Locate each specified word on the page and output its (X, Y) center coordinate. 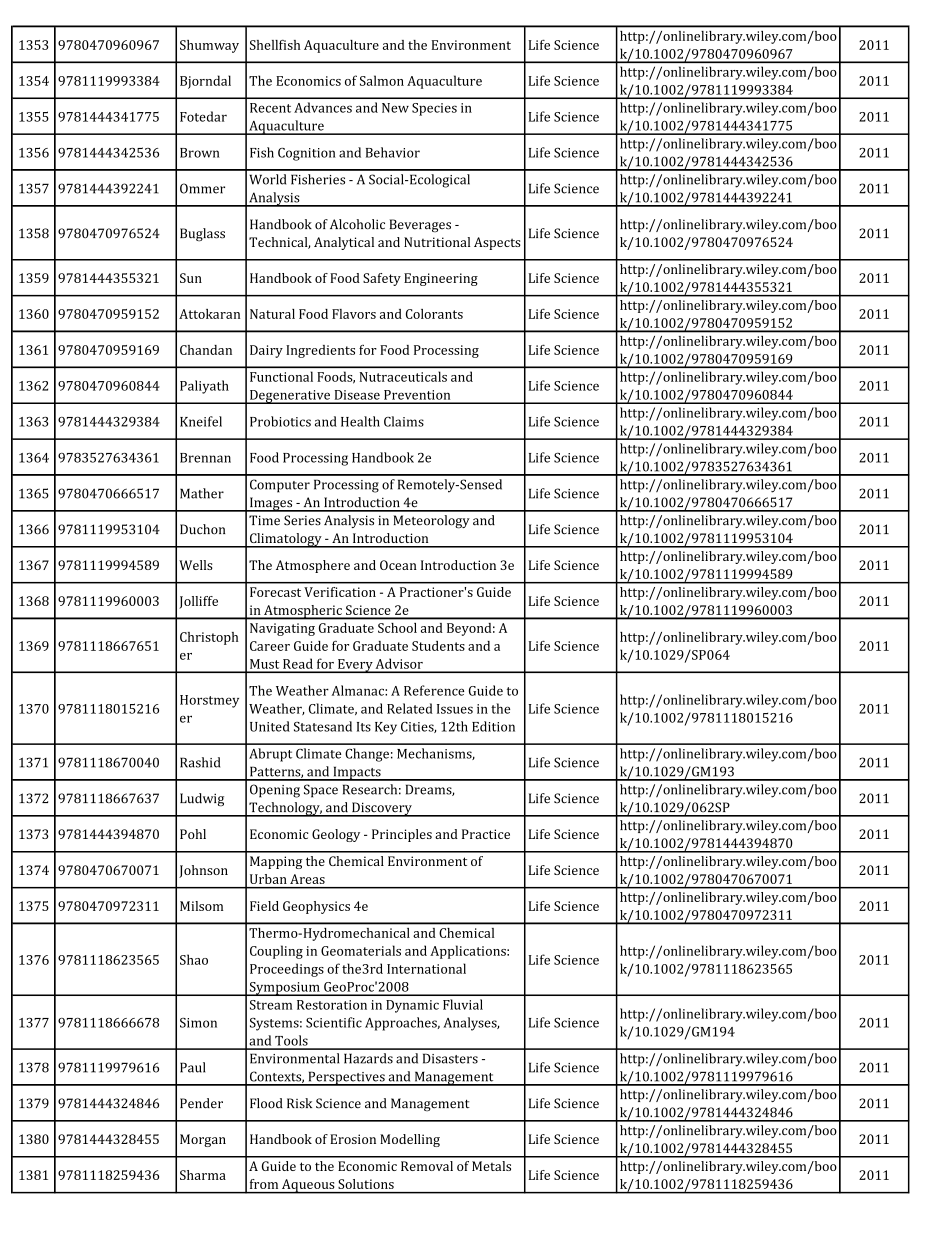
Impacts (357, 773)
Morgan (203, 1140)
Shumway (209, 46)
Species (434, 109)
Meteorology (432, 522)
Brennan (205, 458)
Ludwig (202, 800)
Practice (486, 834)
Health (360, 421)
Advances (323, 107)
